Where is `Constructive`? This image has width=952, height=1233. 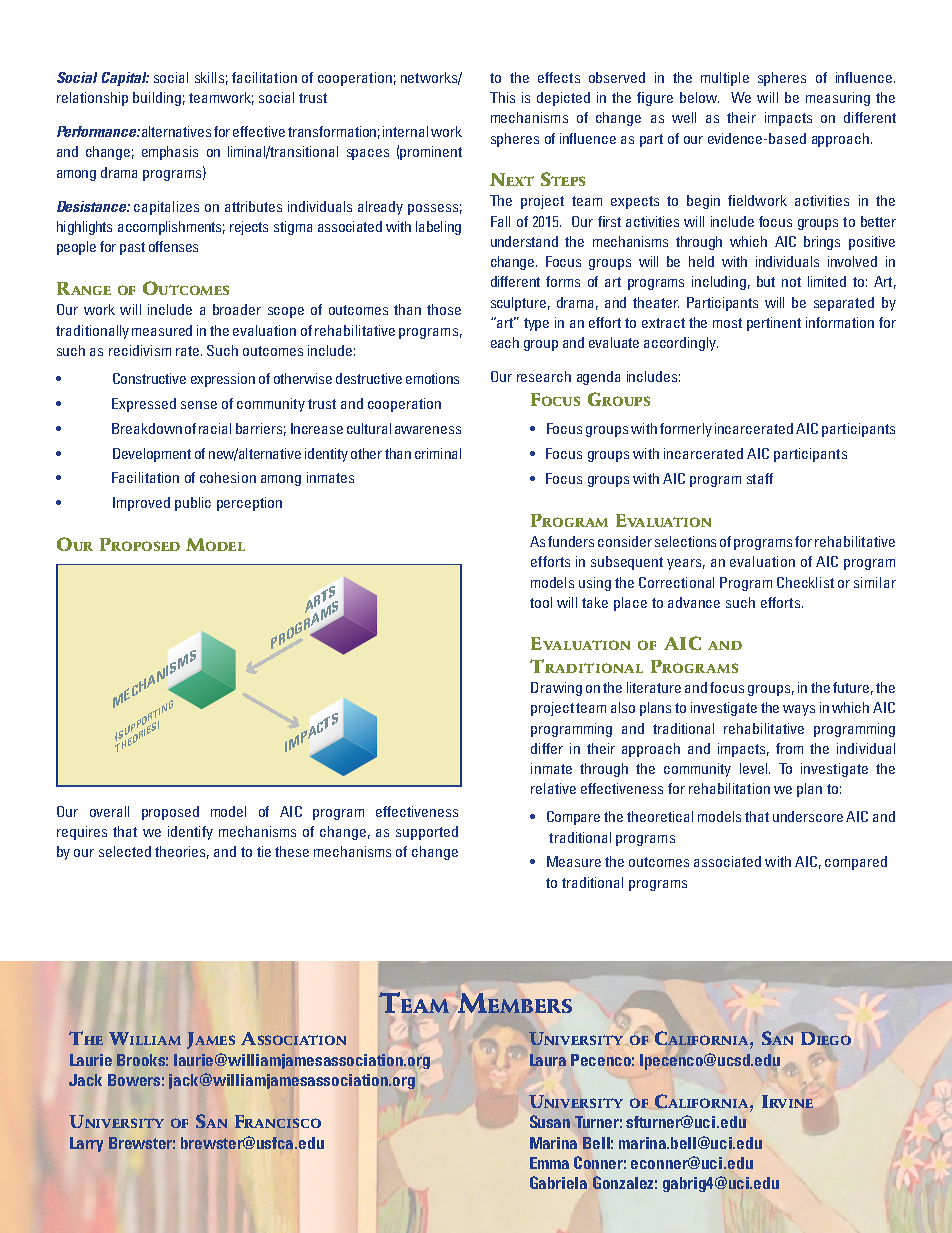
Constructive is located at coordinates (149, 378).
